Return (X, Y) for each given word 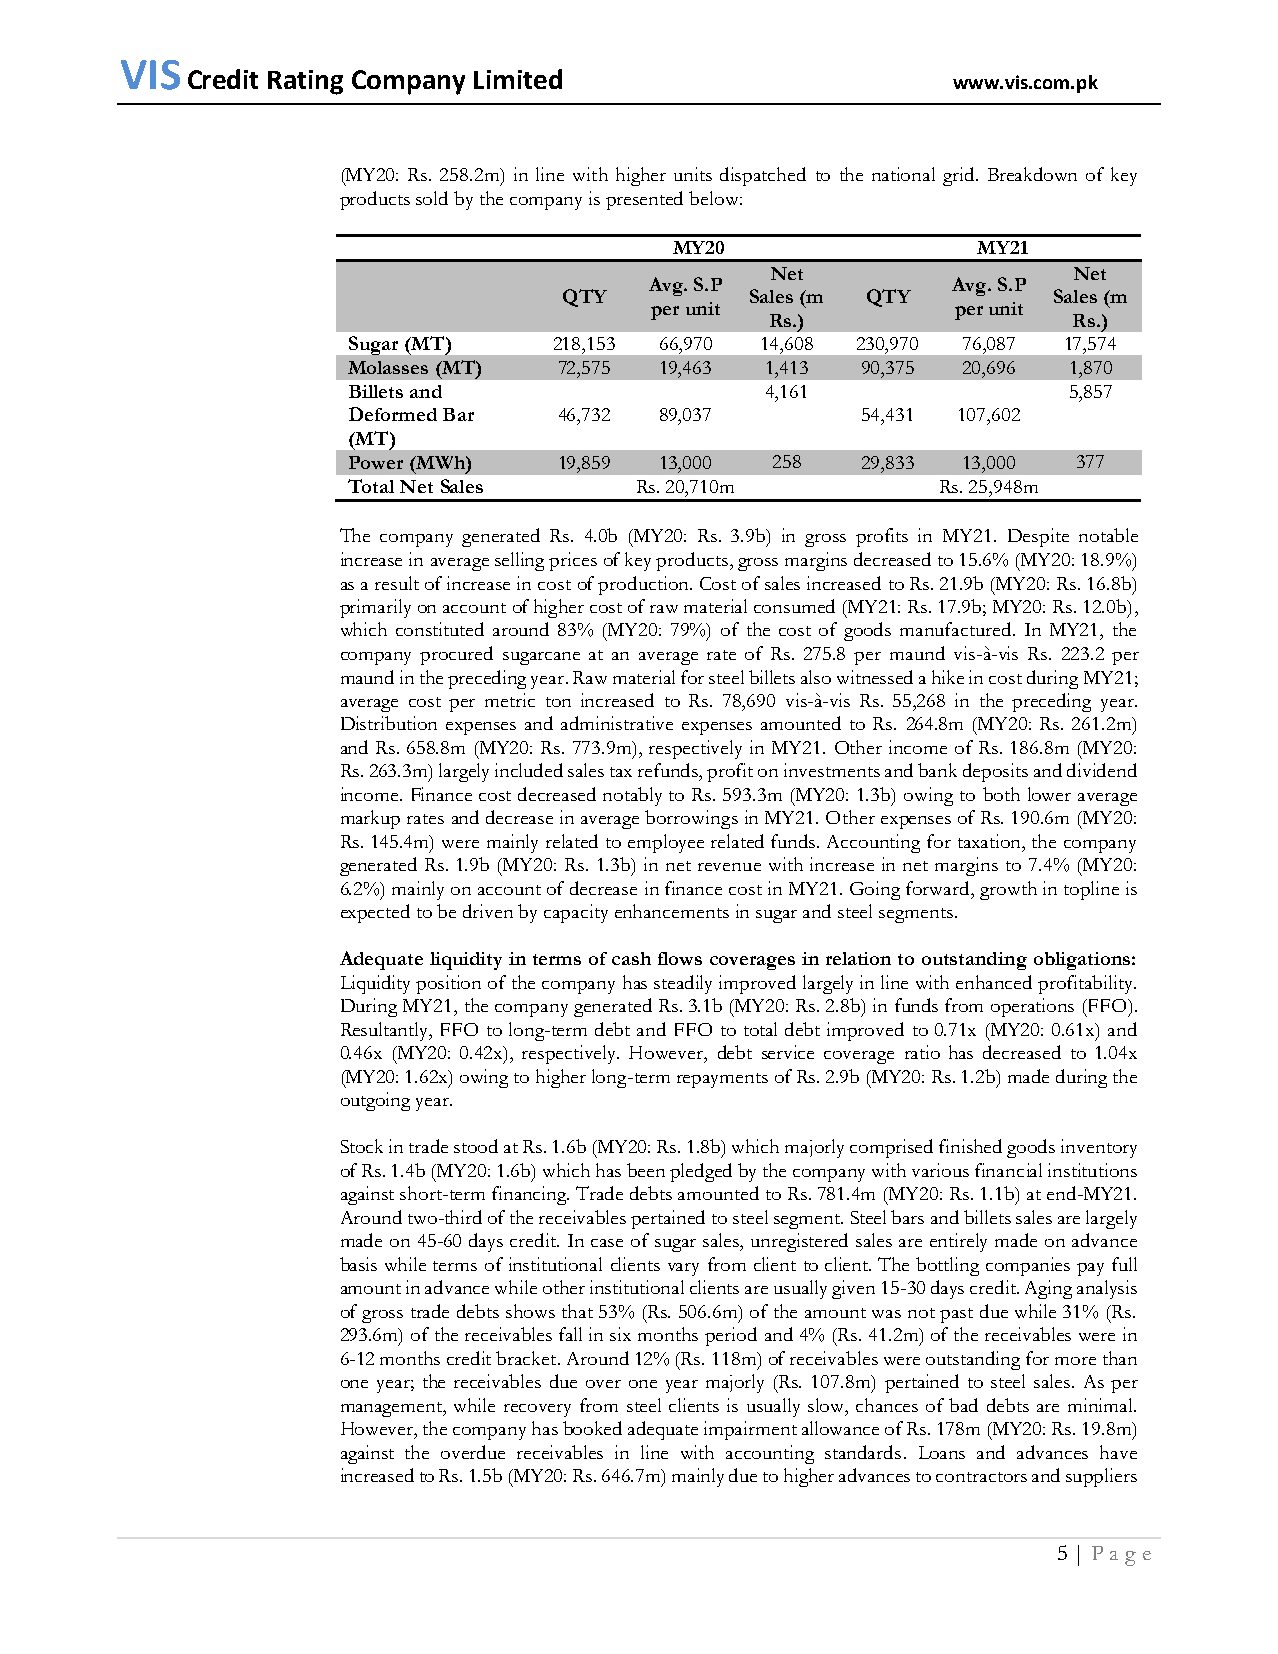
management (393, 1409)
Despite (1038, 537)
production (644, 585)
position (448, 984)
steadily (683, 984)
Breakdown (1032, 174)
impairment (750, 1430)
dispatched (763, 176)
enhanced (994, 982)
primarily (375, 608)
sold (432, 198)
